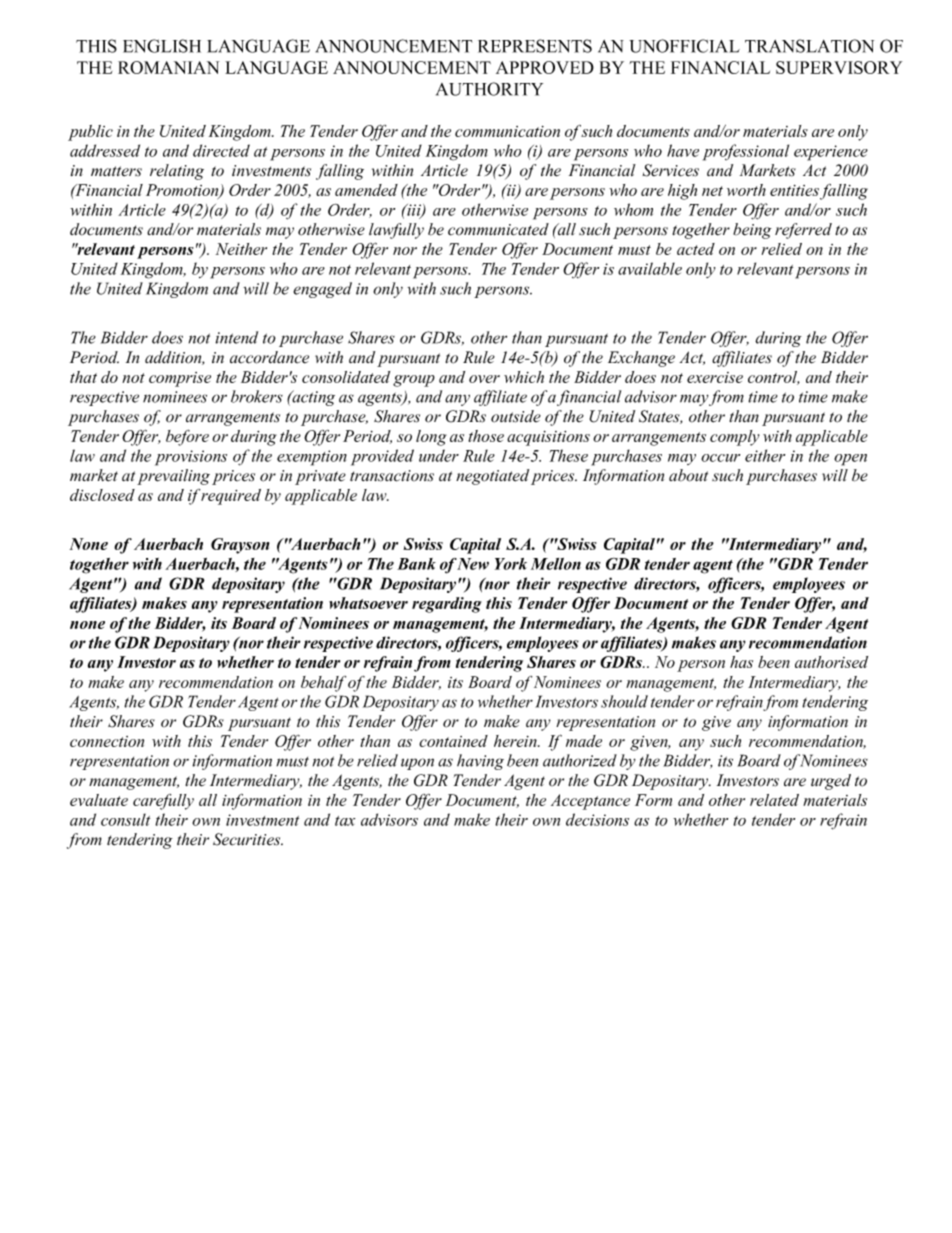 The height and width of the page is (1233, 952). What do you see at coordinates (498, 229) in the page?
I see `communicated` at bounding box center [498, 229].
